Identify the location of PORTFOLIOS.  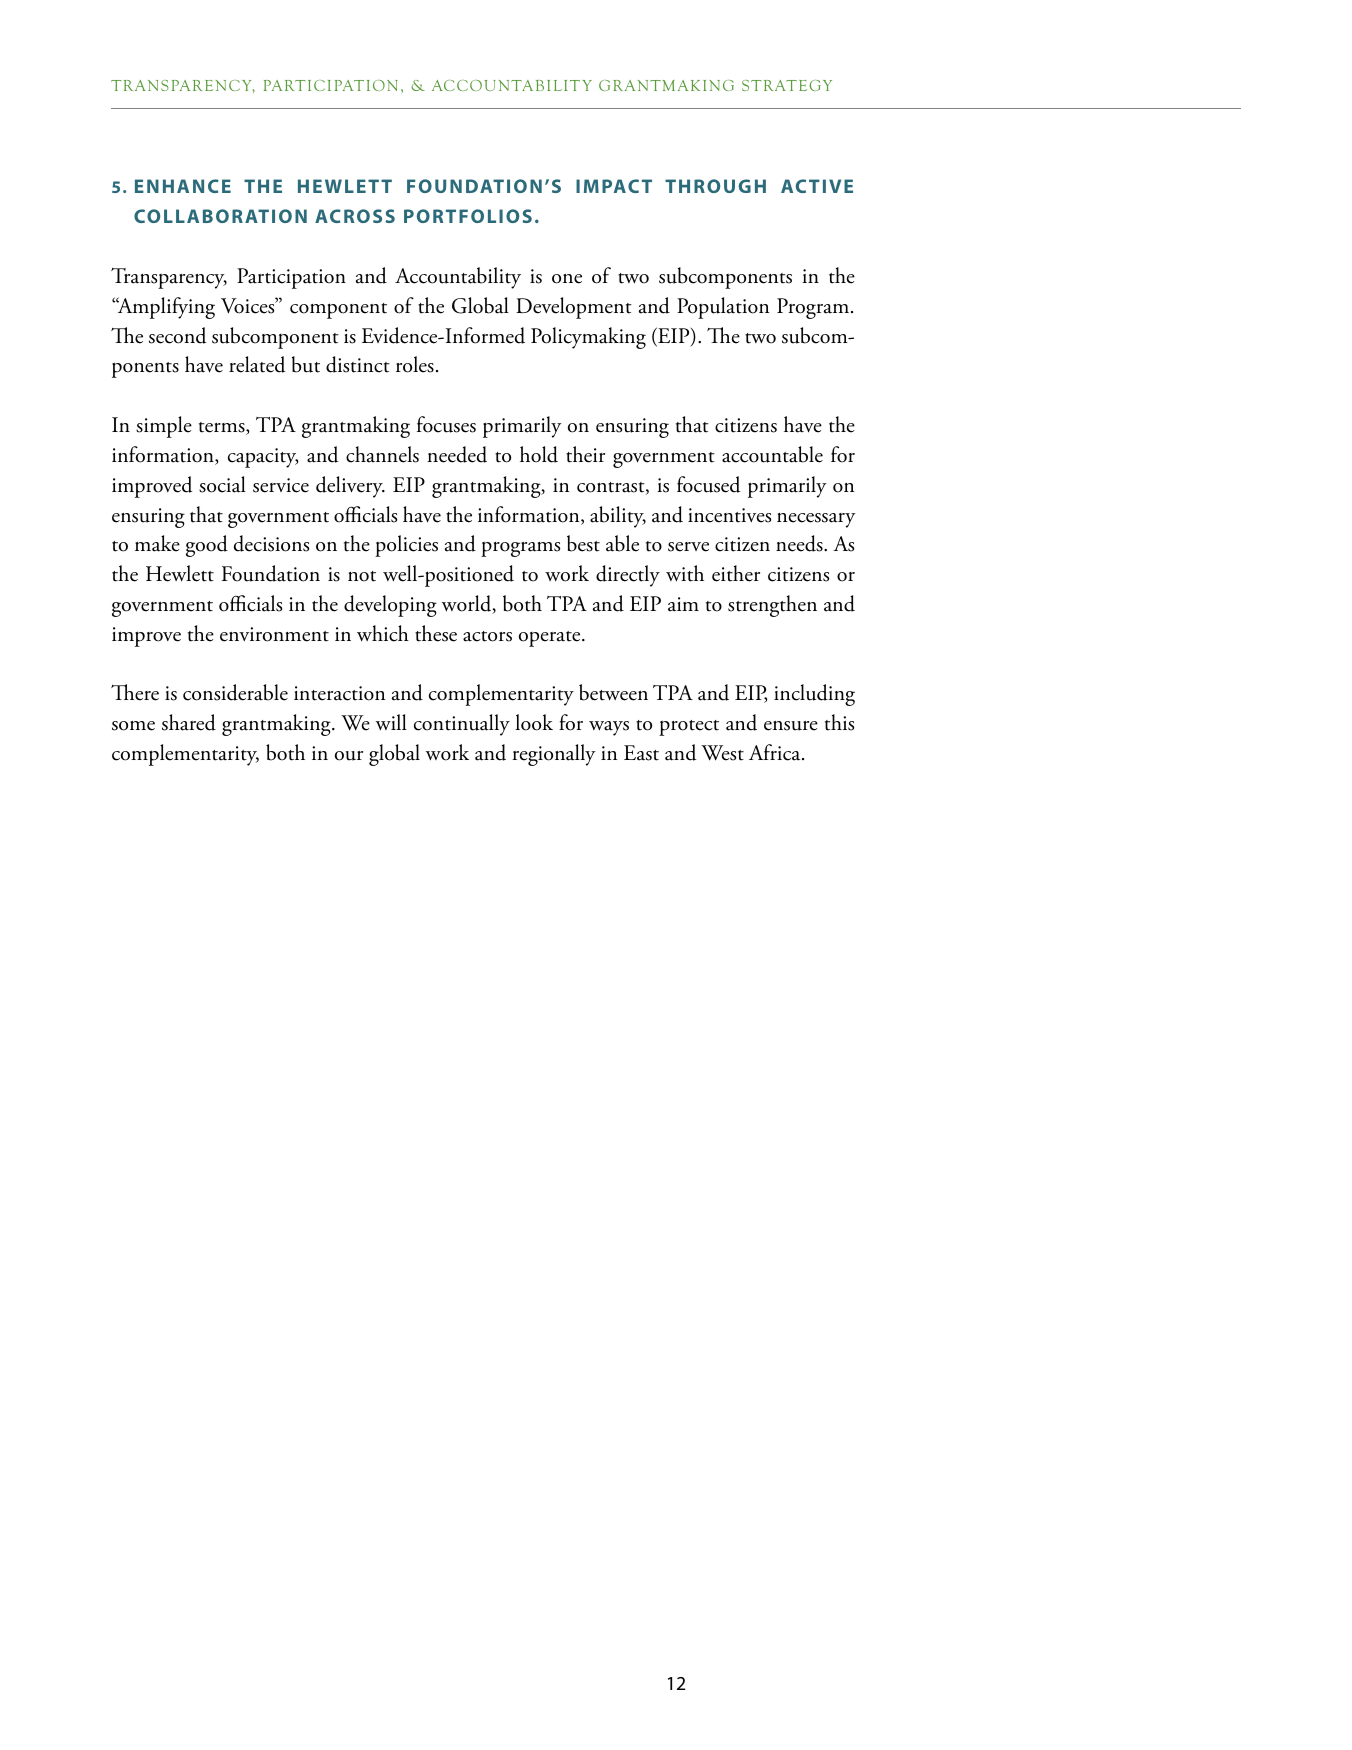
(468, 216).
